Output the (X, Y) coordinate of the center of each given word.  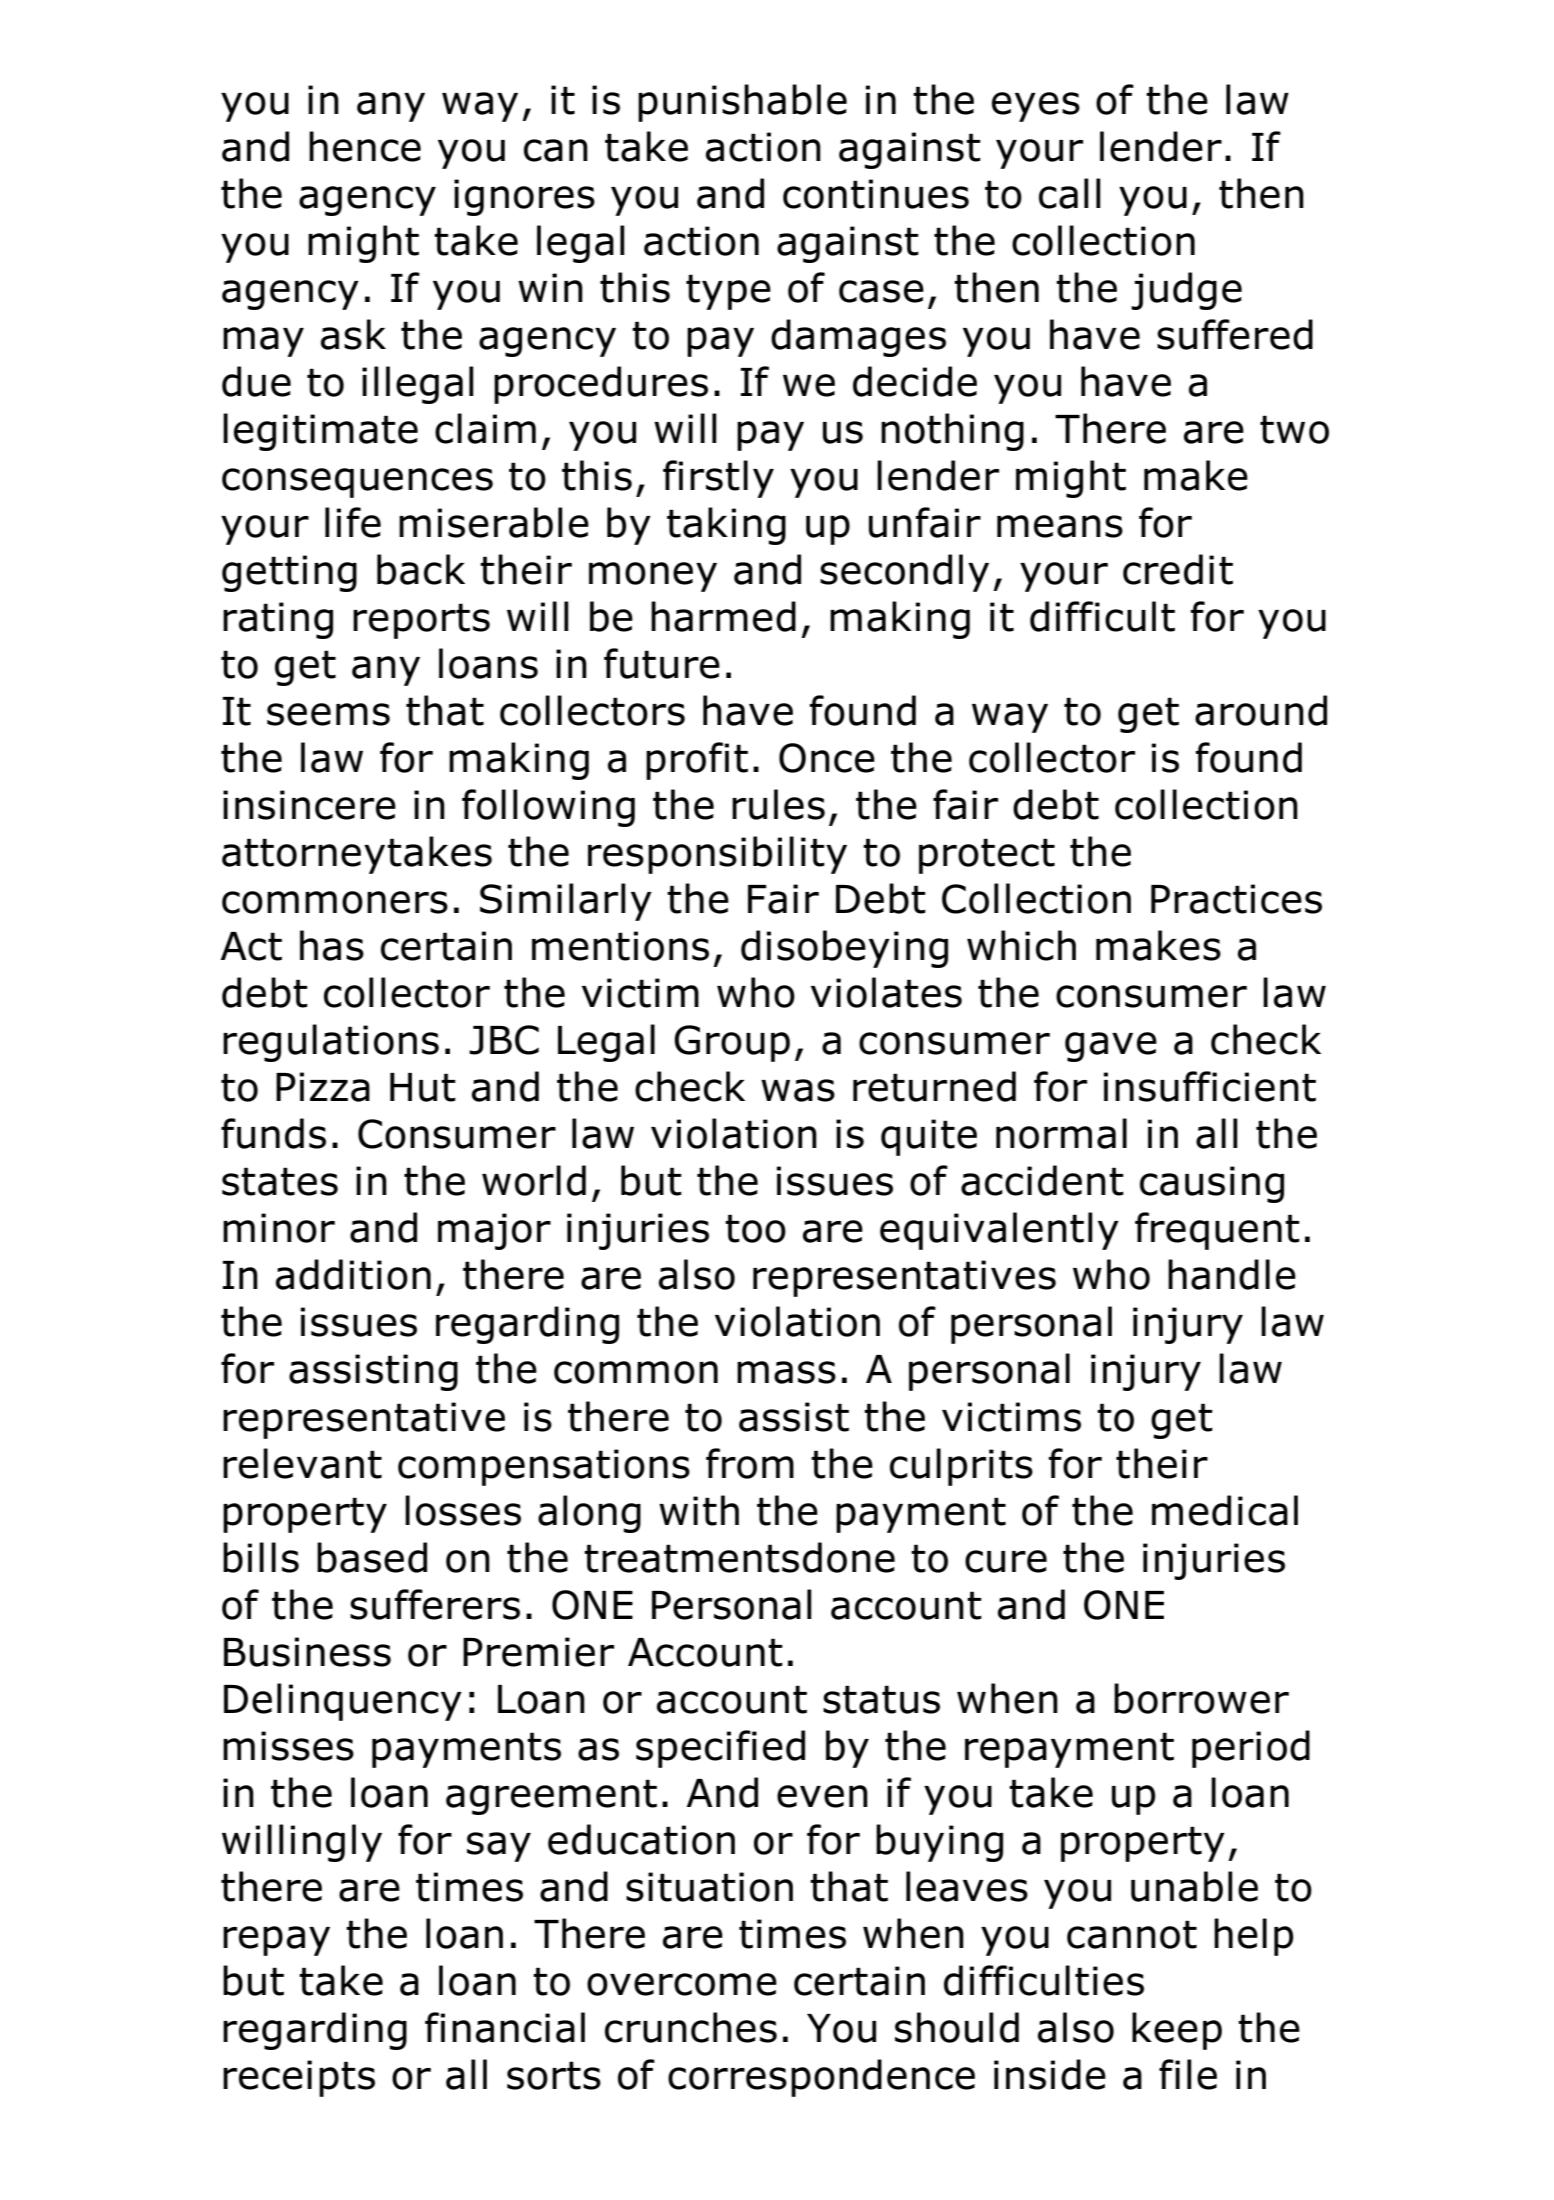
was (798, 1090)
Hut (423, 1087)
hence (365, 146)
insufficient (1210, 1086)
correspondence (821, 2078)
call (1070, 193)
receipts (299, 2078)
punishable (742, 103)
